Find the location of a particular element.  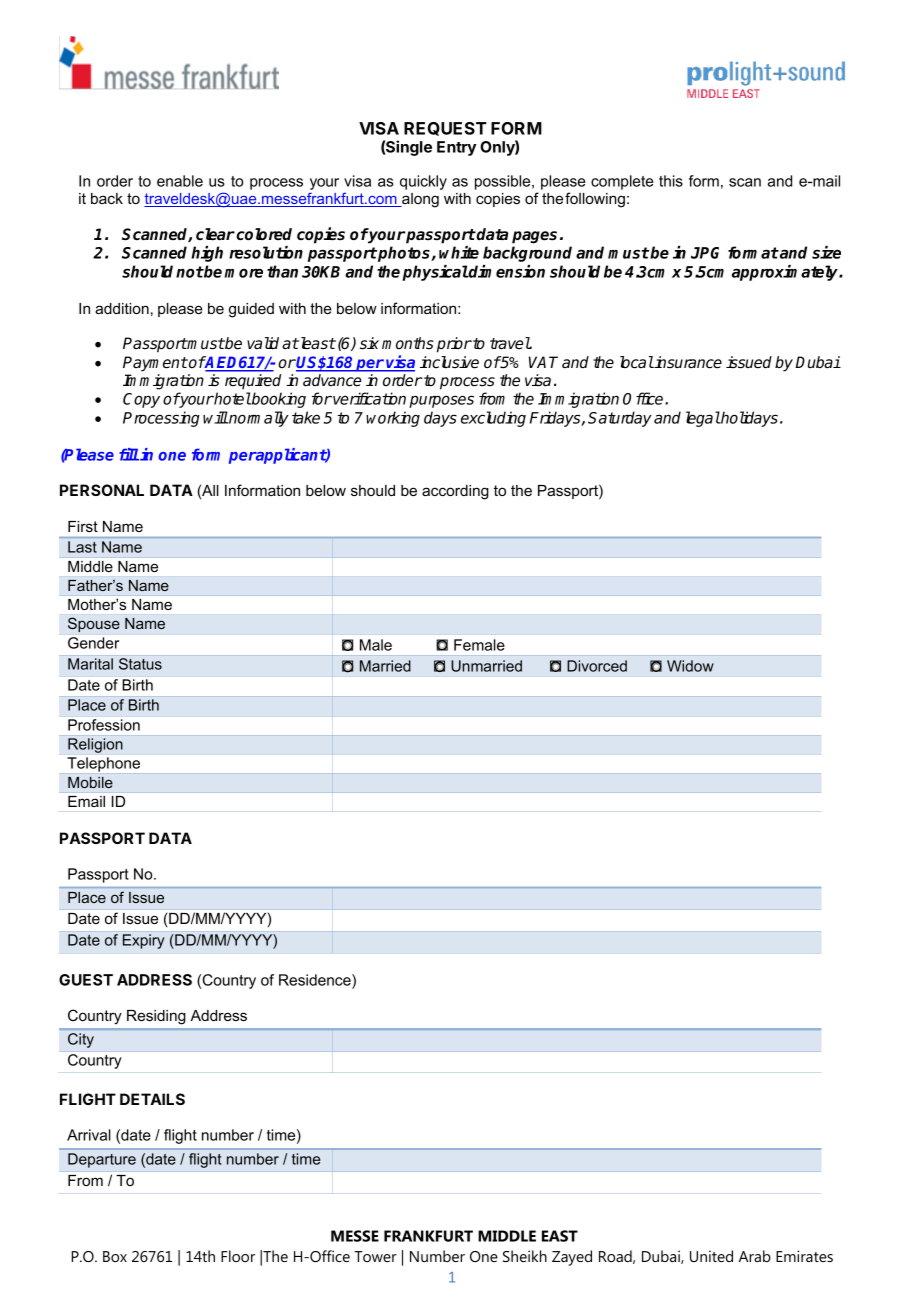

Residence is located at coordinates (316, 980).
